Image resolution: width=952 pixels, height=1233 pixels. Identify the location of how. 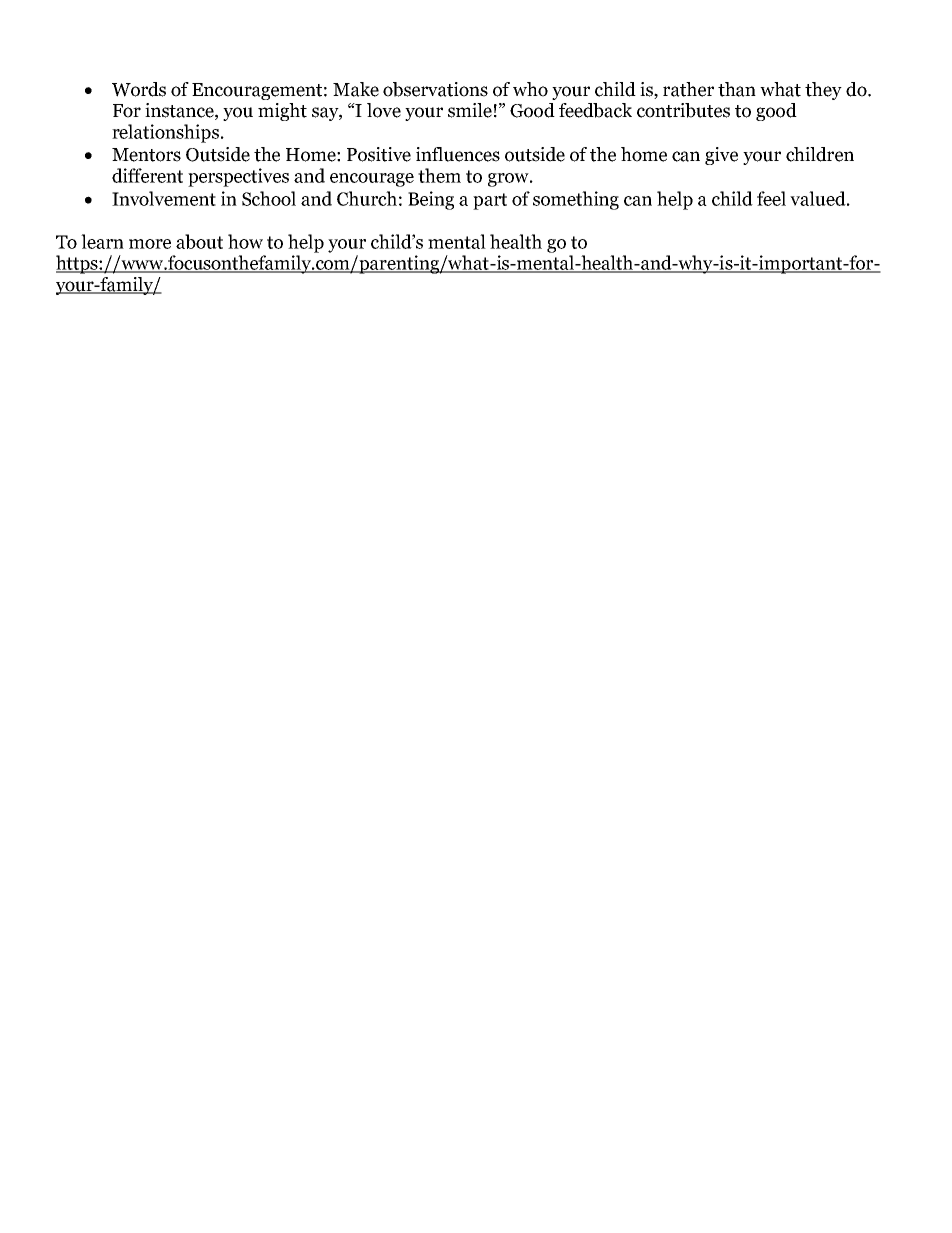
(245, 241).
